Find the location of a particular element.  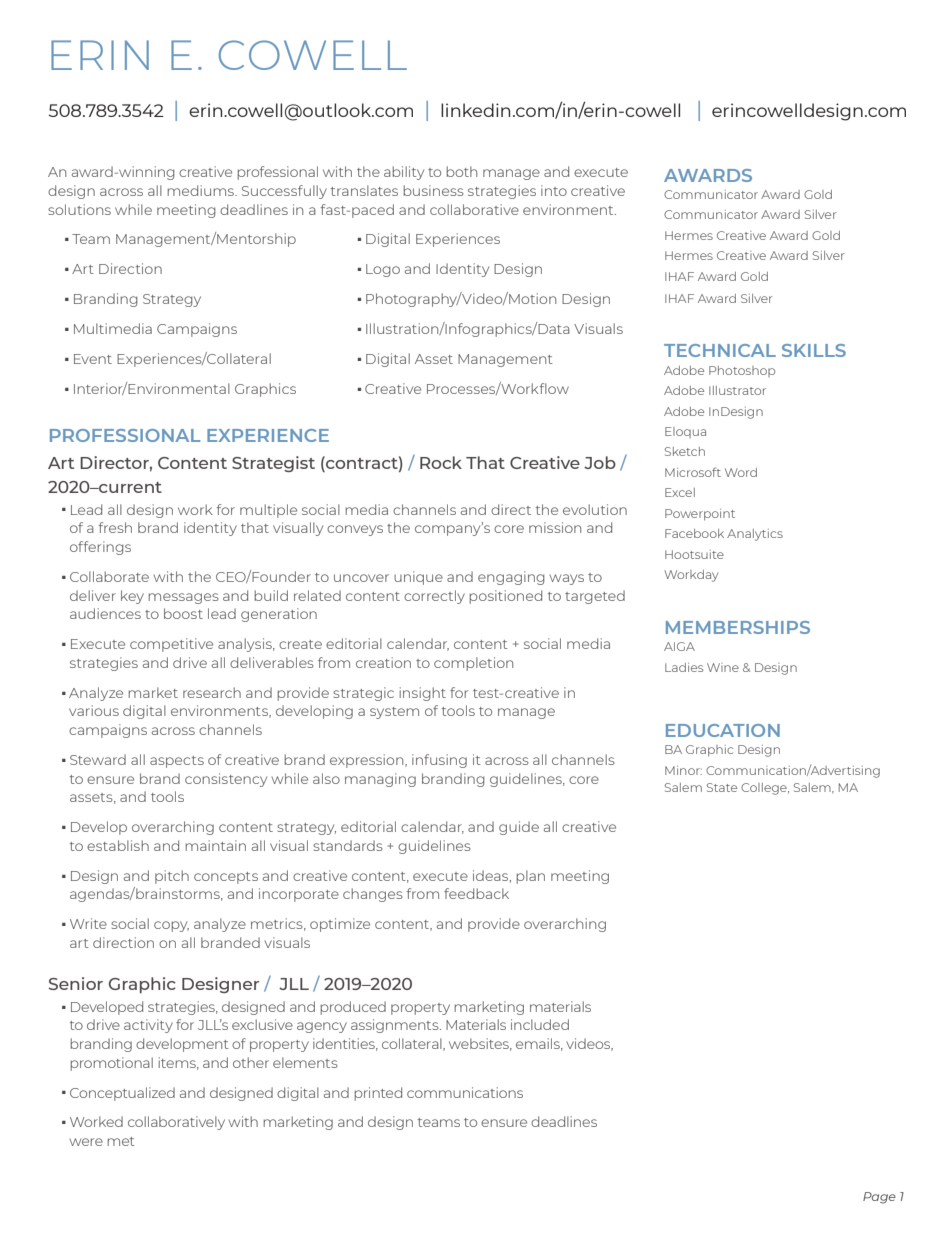

Wine is located at coordinates (723, 667).
